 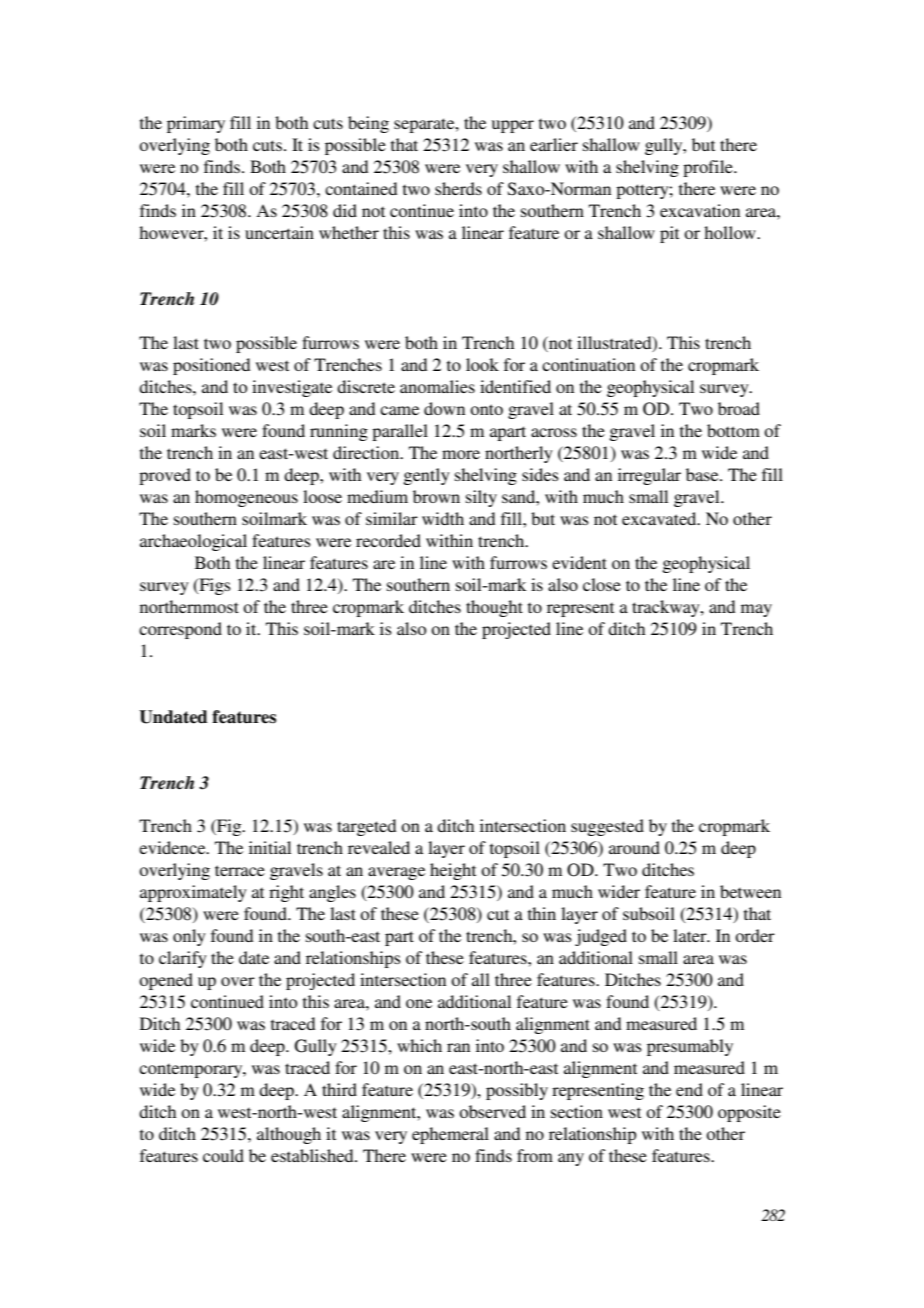 I want to click on profile, so click(x=709, y=168).
